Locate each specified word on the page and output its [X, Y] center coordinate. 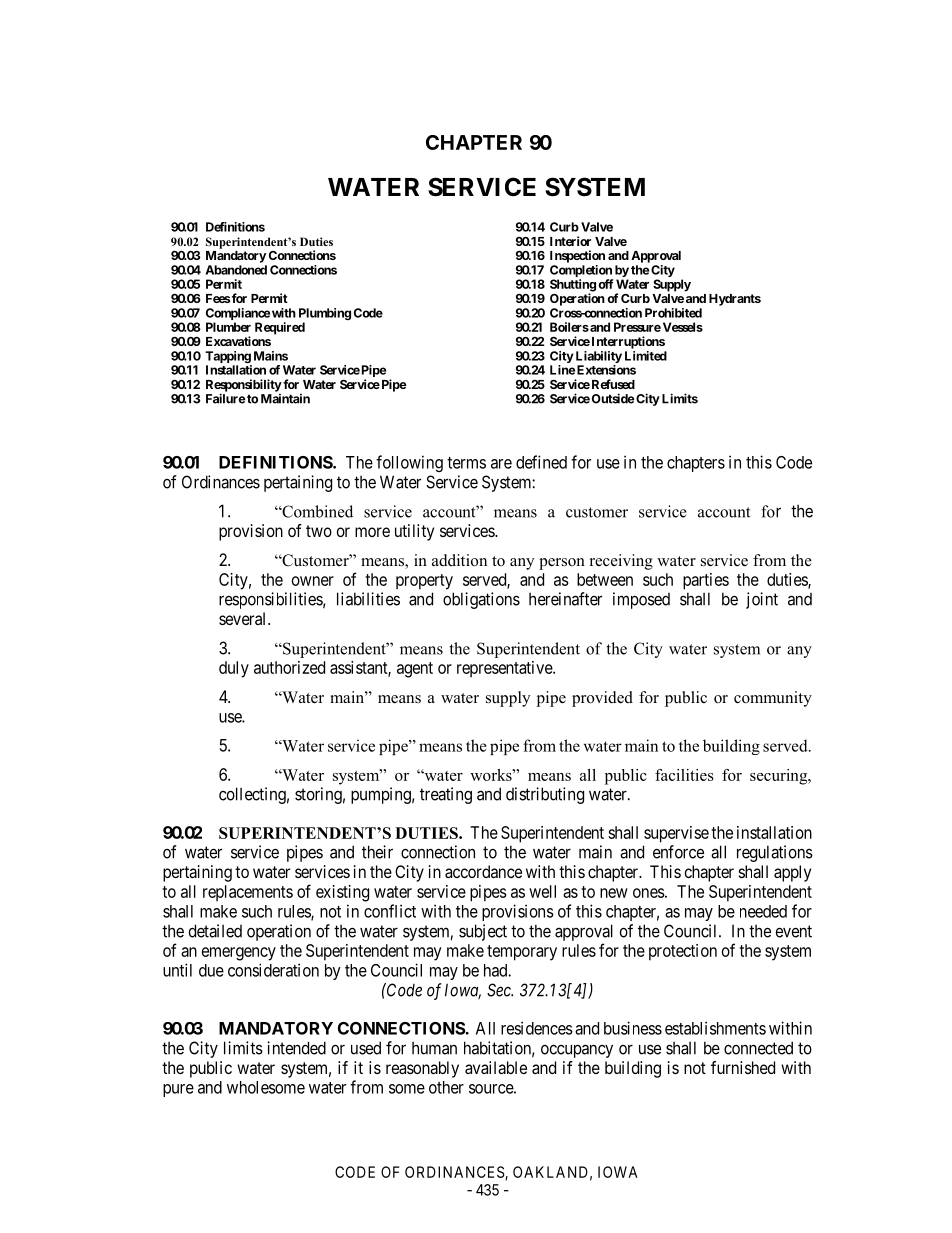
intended [296, 1048]
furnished [743, 1067]
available [496, 1067]
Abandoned [236, 270]
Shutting [573, 286]
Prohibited [673, 313]
